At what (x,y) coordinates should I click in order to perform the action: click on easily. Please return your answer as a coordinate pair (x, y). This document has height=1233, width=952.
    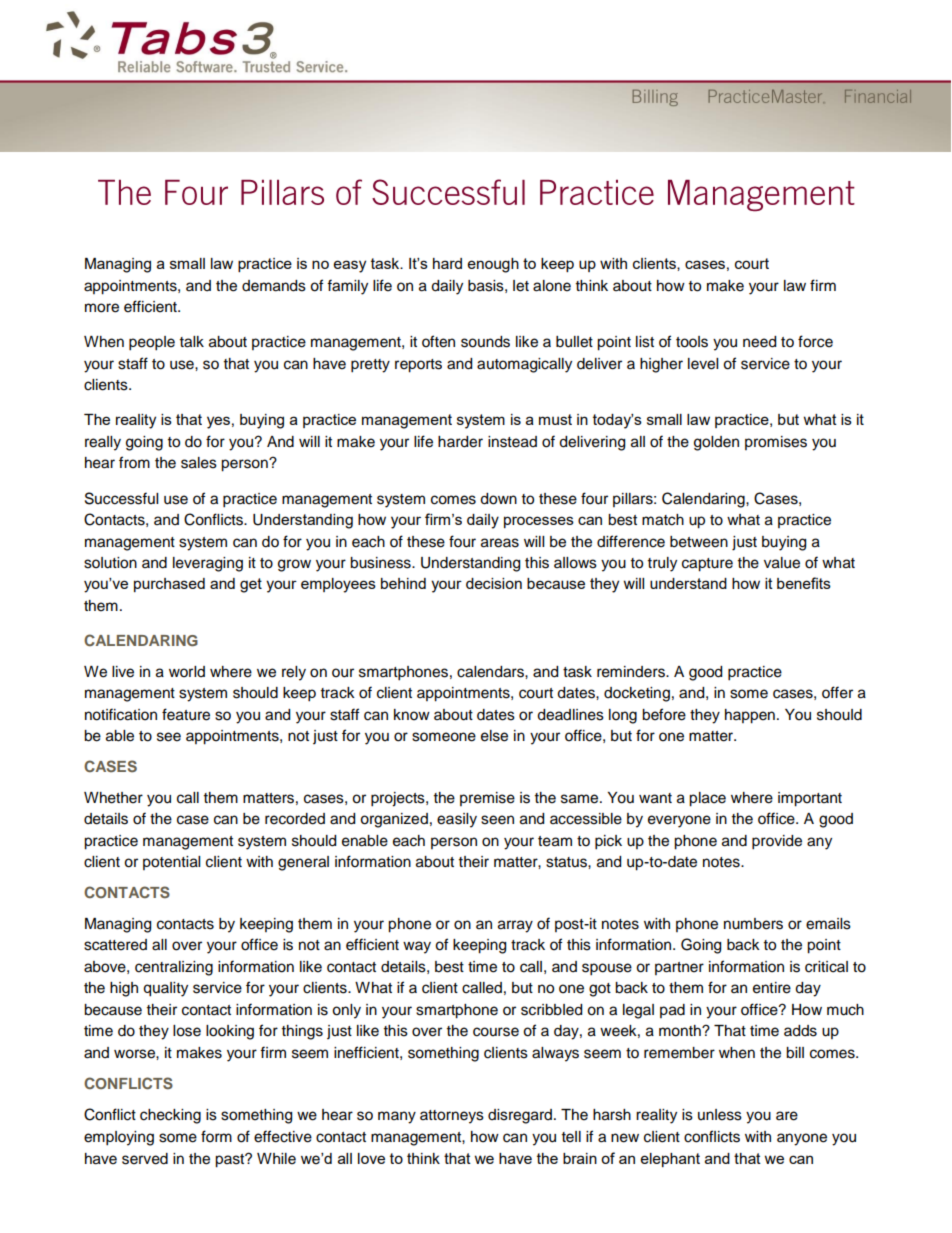
    Looking at the image, I should click on (457, 820).
